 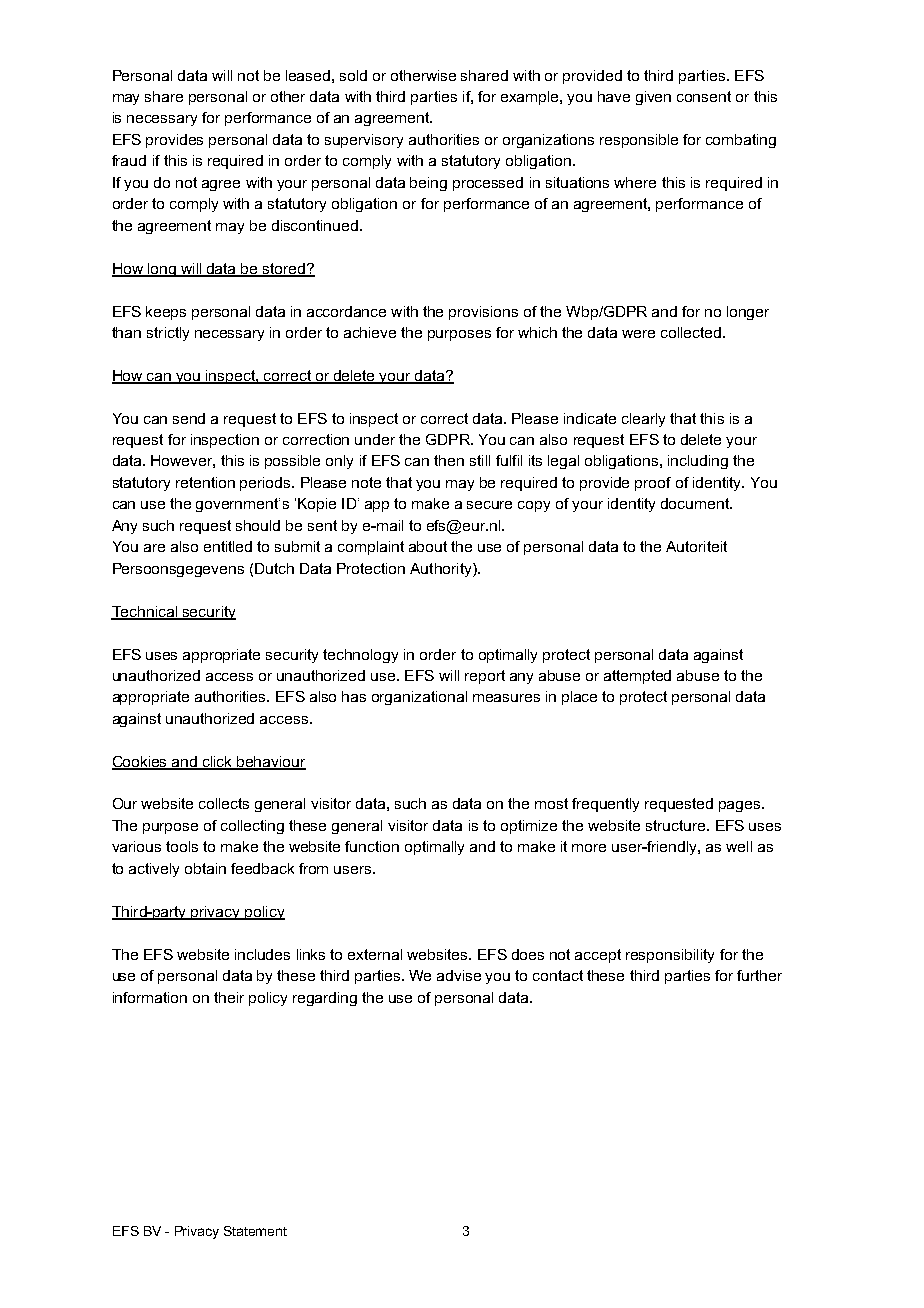 What do you see at coordinates (653, 98) in the screenshot?
I see `given` at bounding box center [653, 98].
